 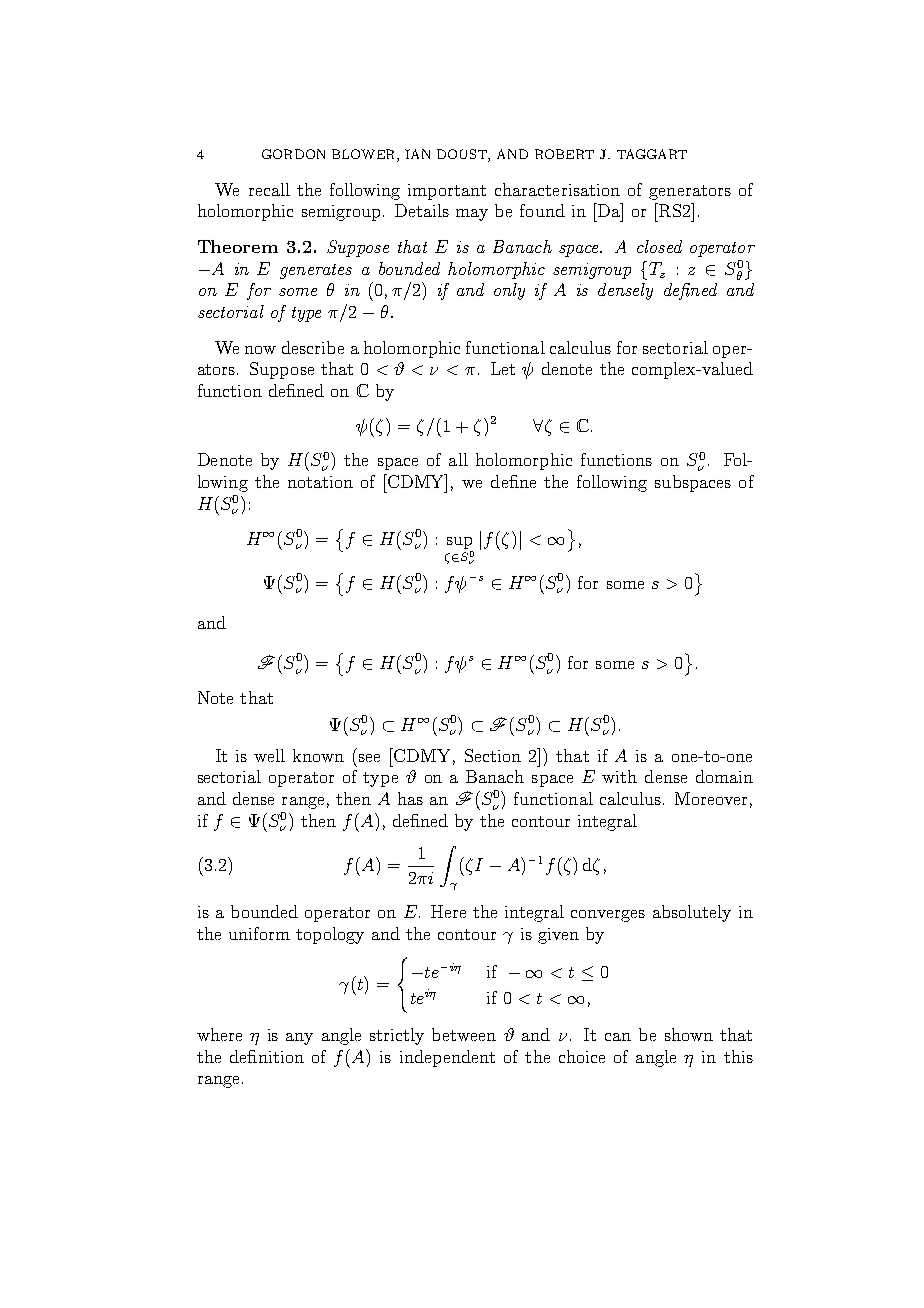 What do you see at coordinates (724, 776) in the image?
I see `domain` at bounding box center [724, 776].
